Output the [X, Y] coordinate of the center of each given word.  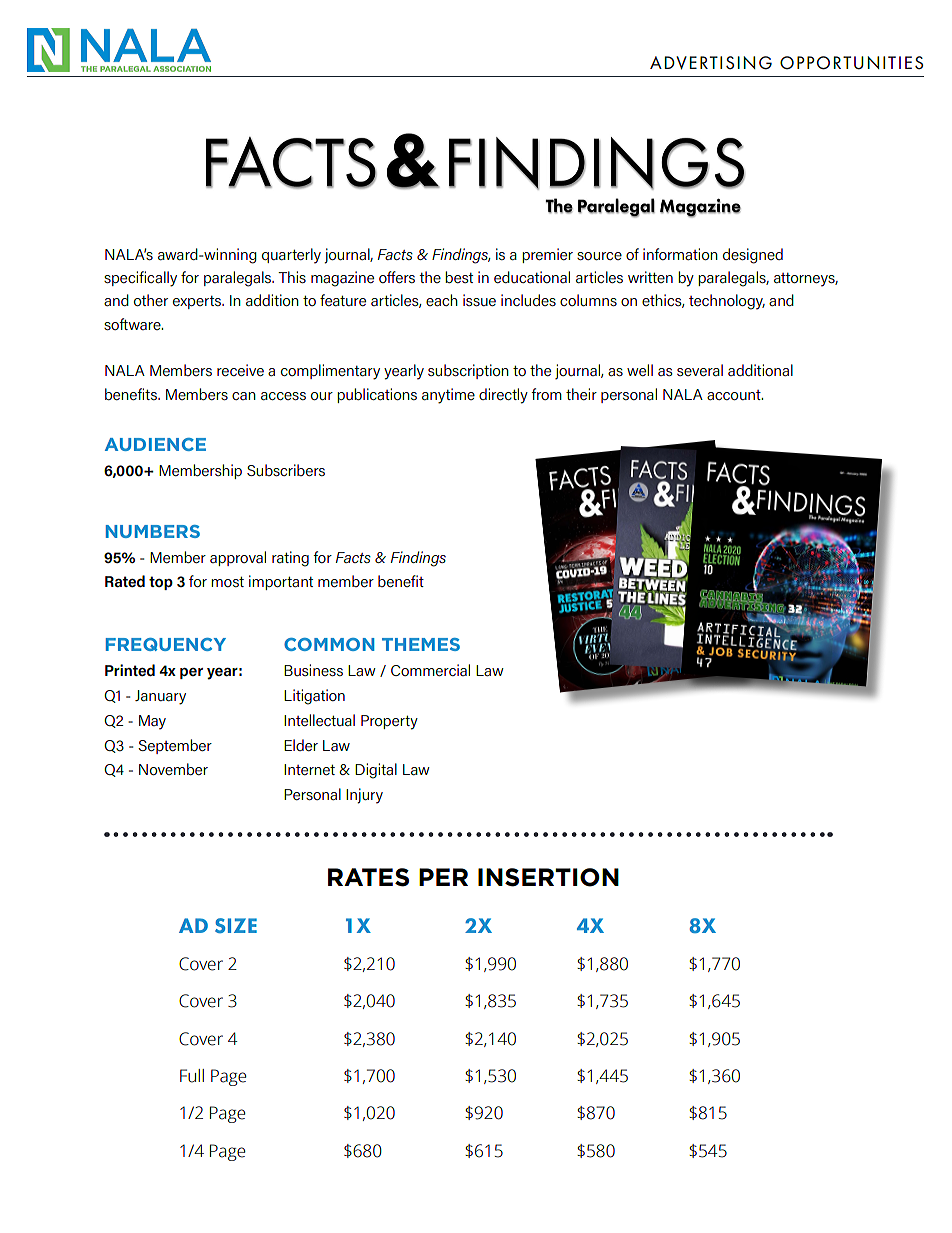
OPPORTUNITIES [851, 63]
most [227, 582]
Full [192, 1076]
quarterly [291, 256]
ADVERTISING [711, 63]
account [735, 395]
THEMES [421, 644]
